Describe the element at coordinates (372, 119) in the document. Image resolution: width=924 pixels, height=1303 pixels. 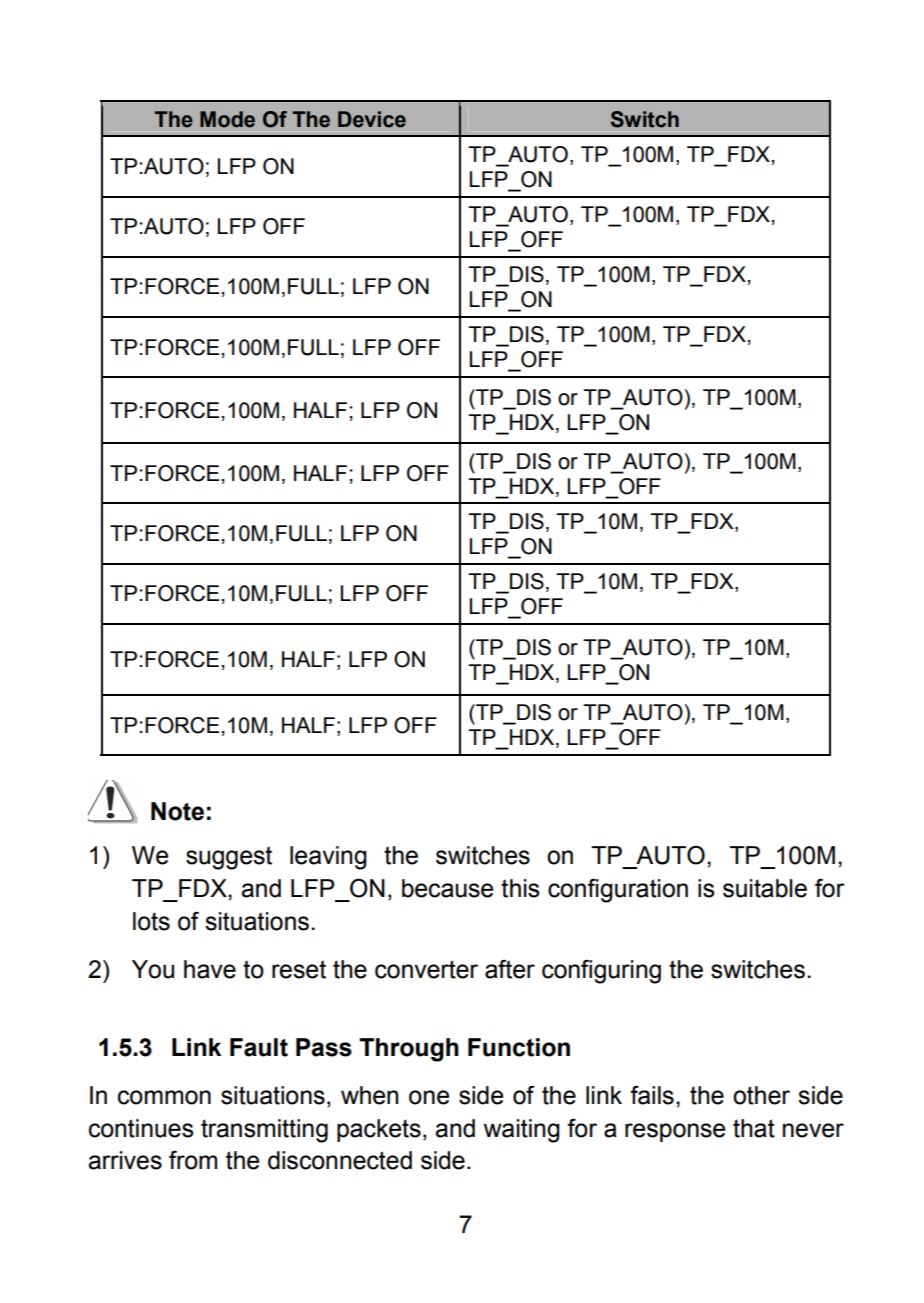
I see `Device` at that location.
